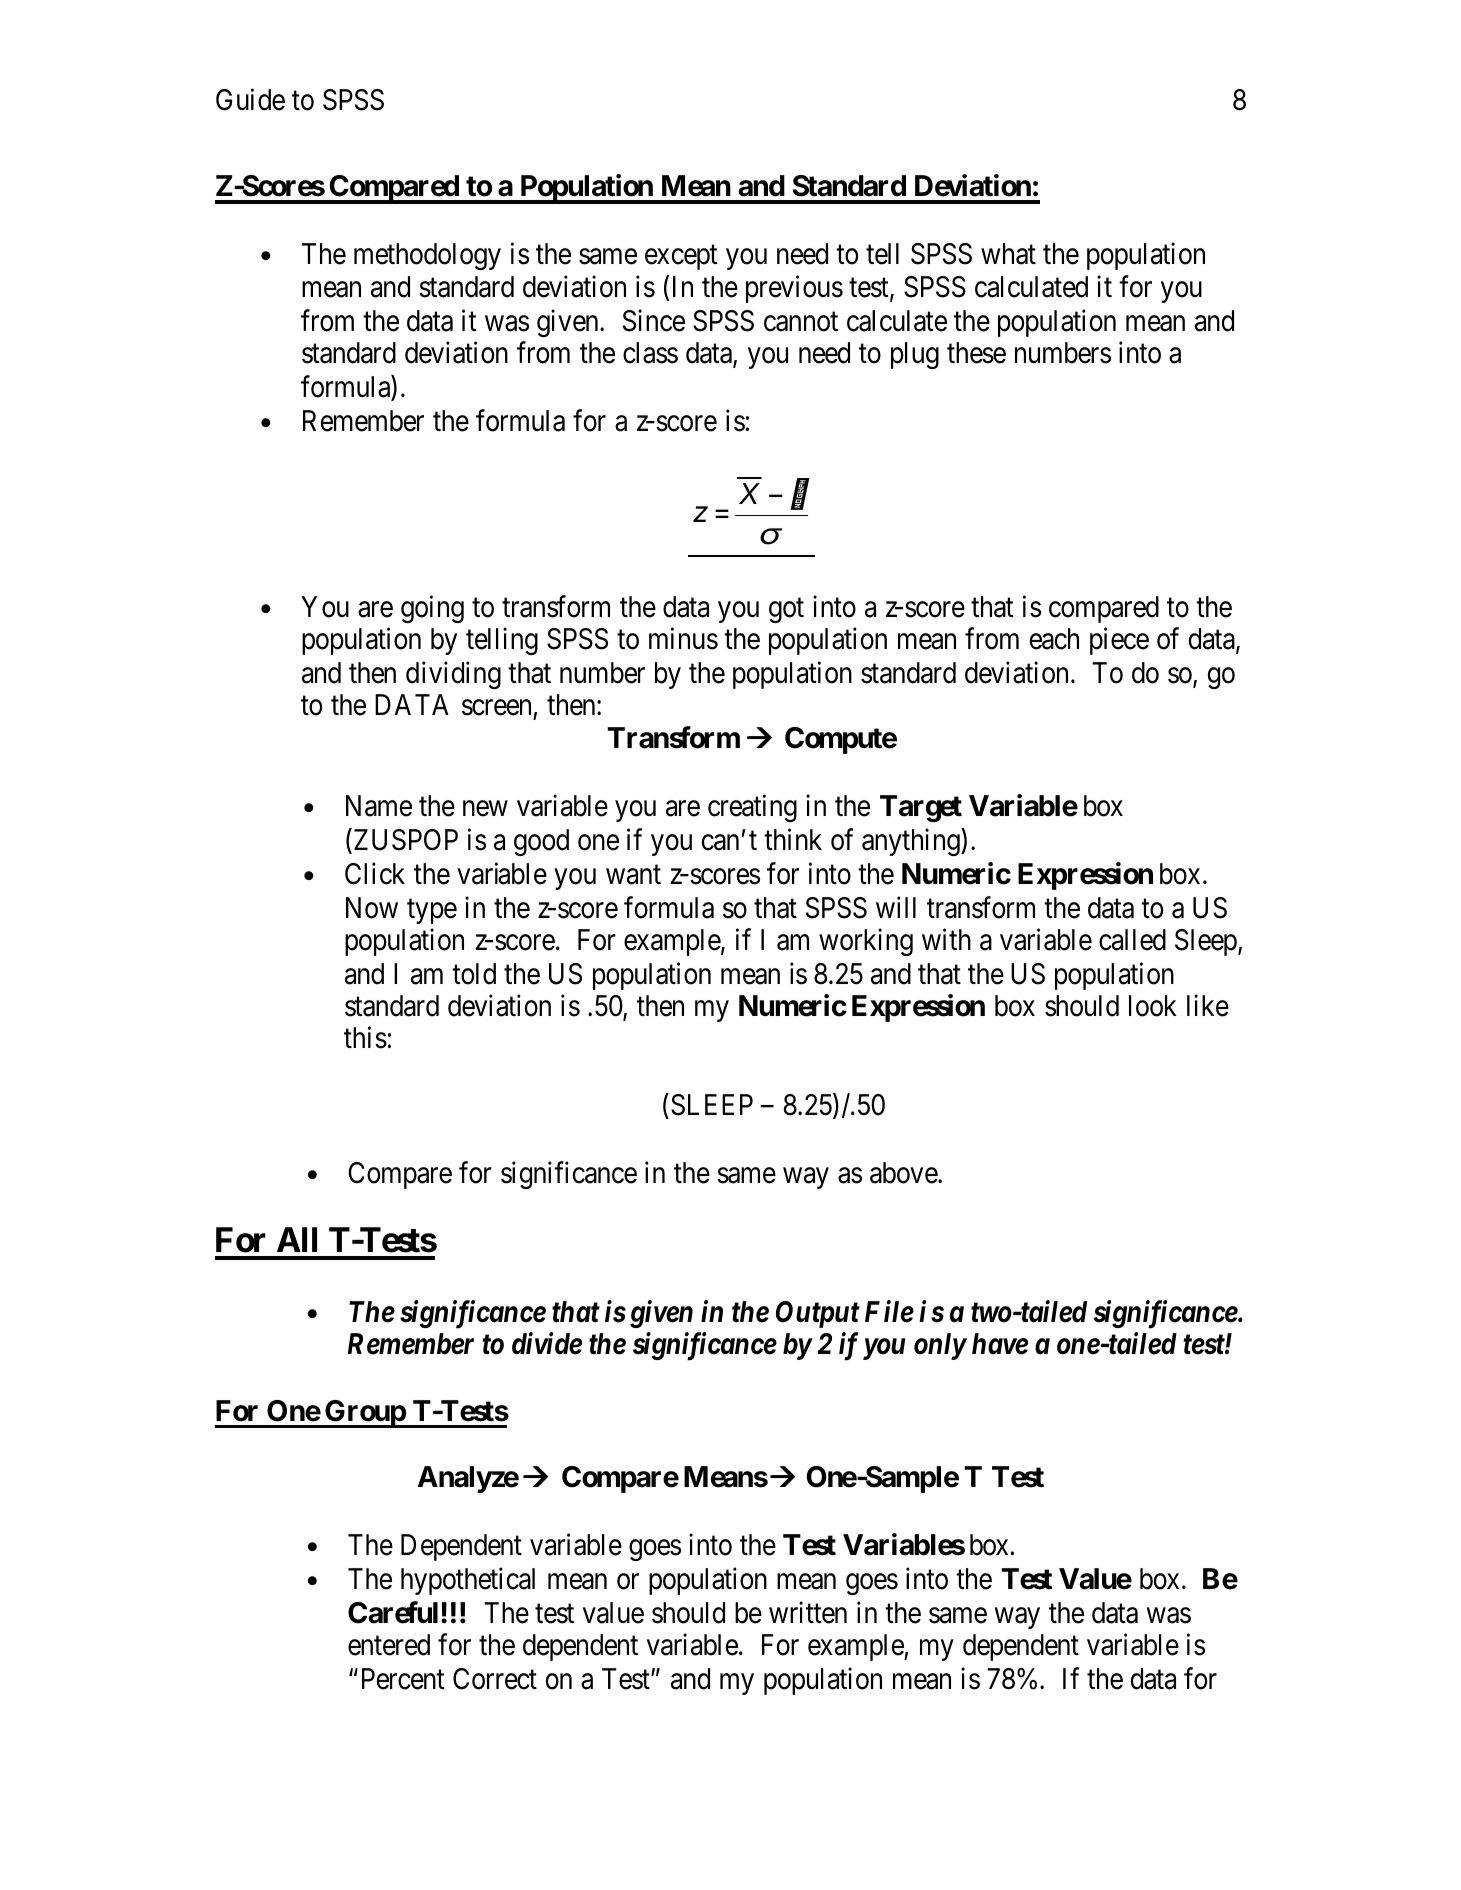 This screenshot has height=1890, width=1461. I want to click on cannot, so click(801, 322).
